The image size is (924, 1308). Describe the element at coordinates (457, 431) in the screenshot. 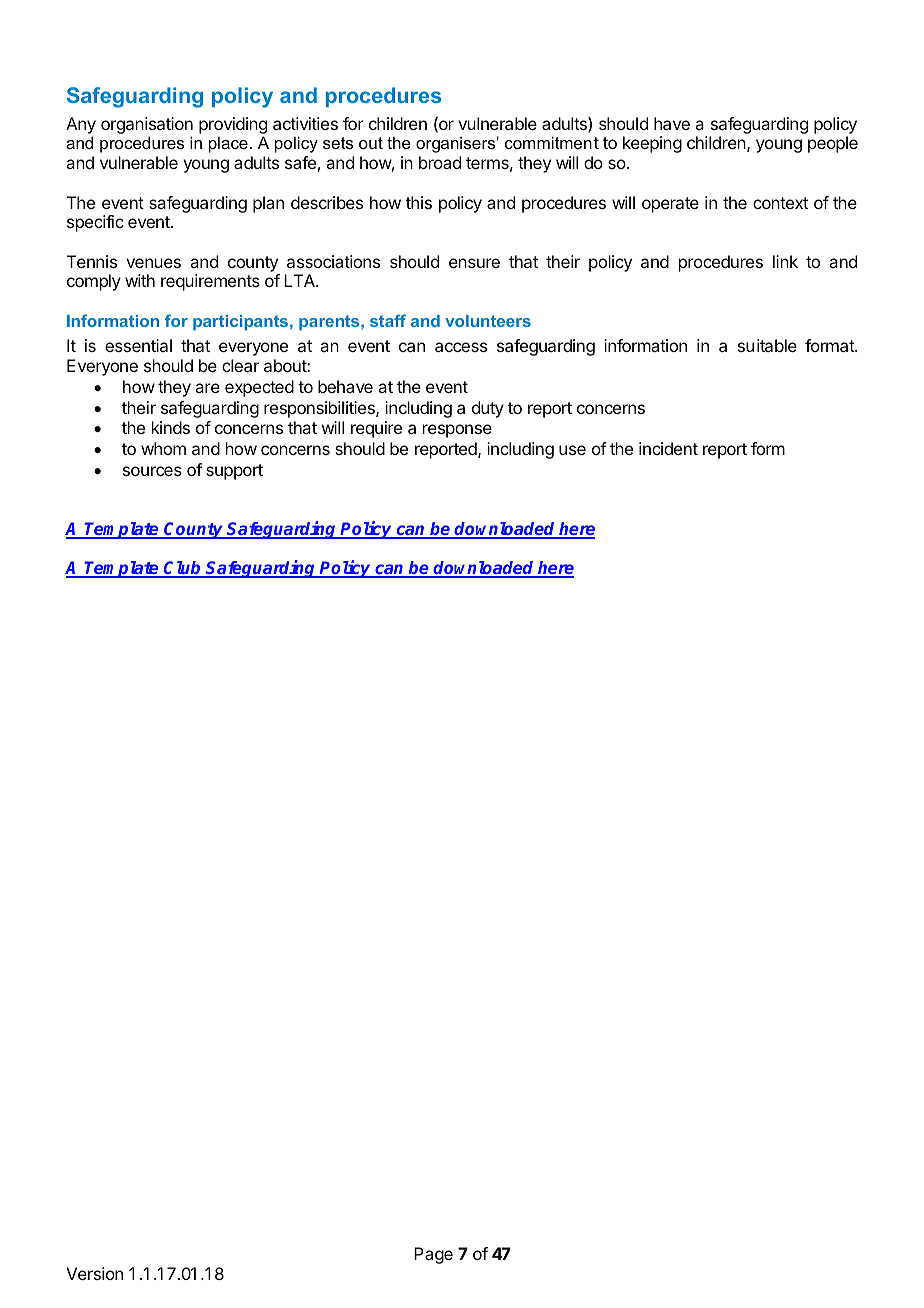

I see `response` at that location.
